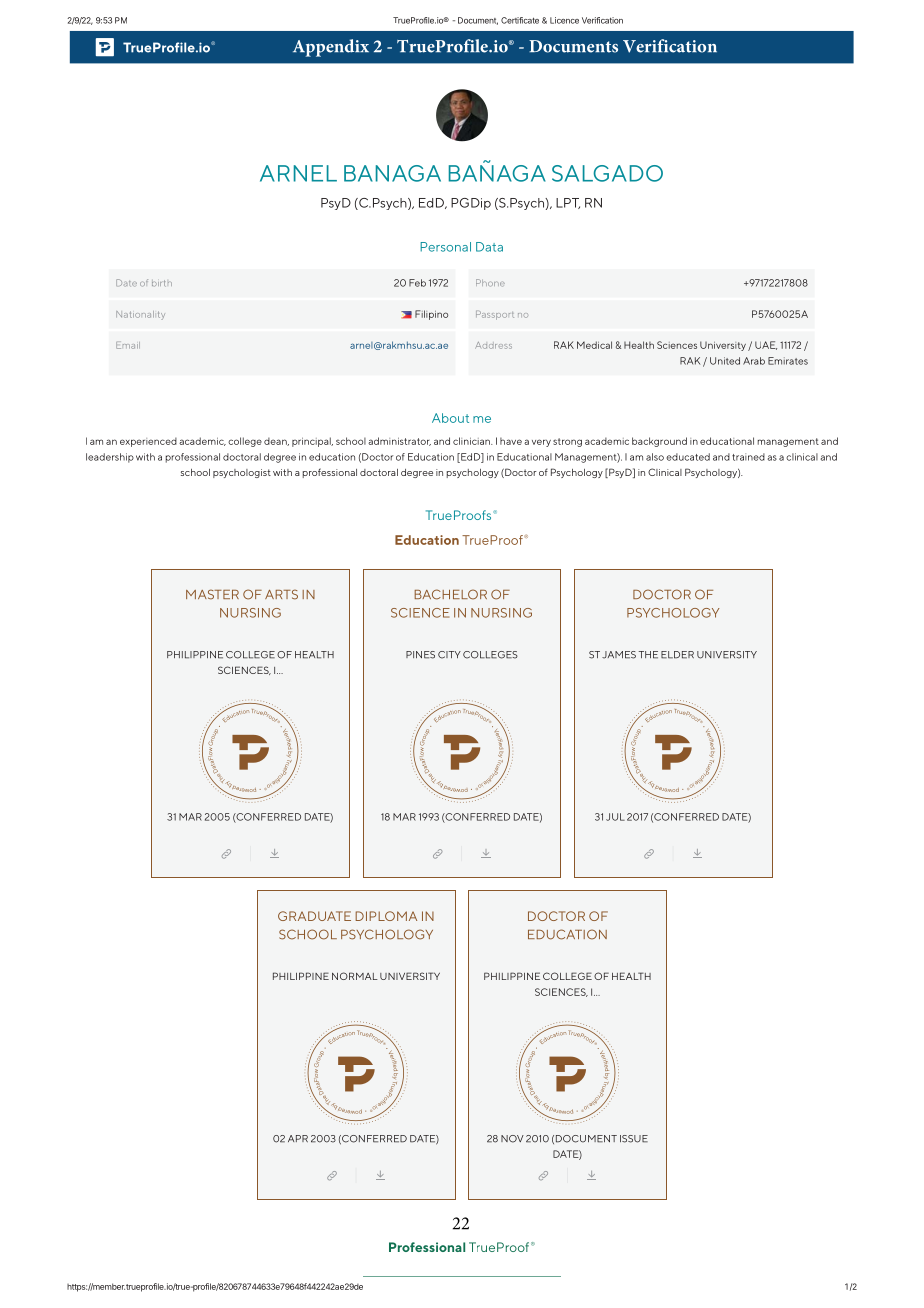 Image resolution: width=924 pixels, height=1308 pixels. What do you see at coordinates (148, 442) in the page?
I see `experienced` at bounding box center [148, 442].
